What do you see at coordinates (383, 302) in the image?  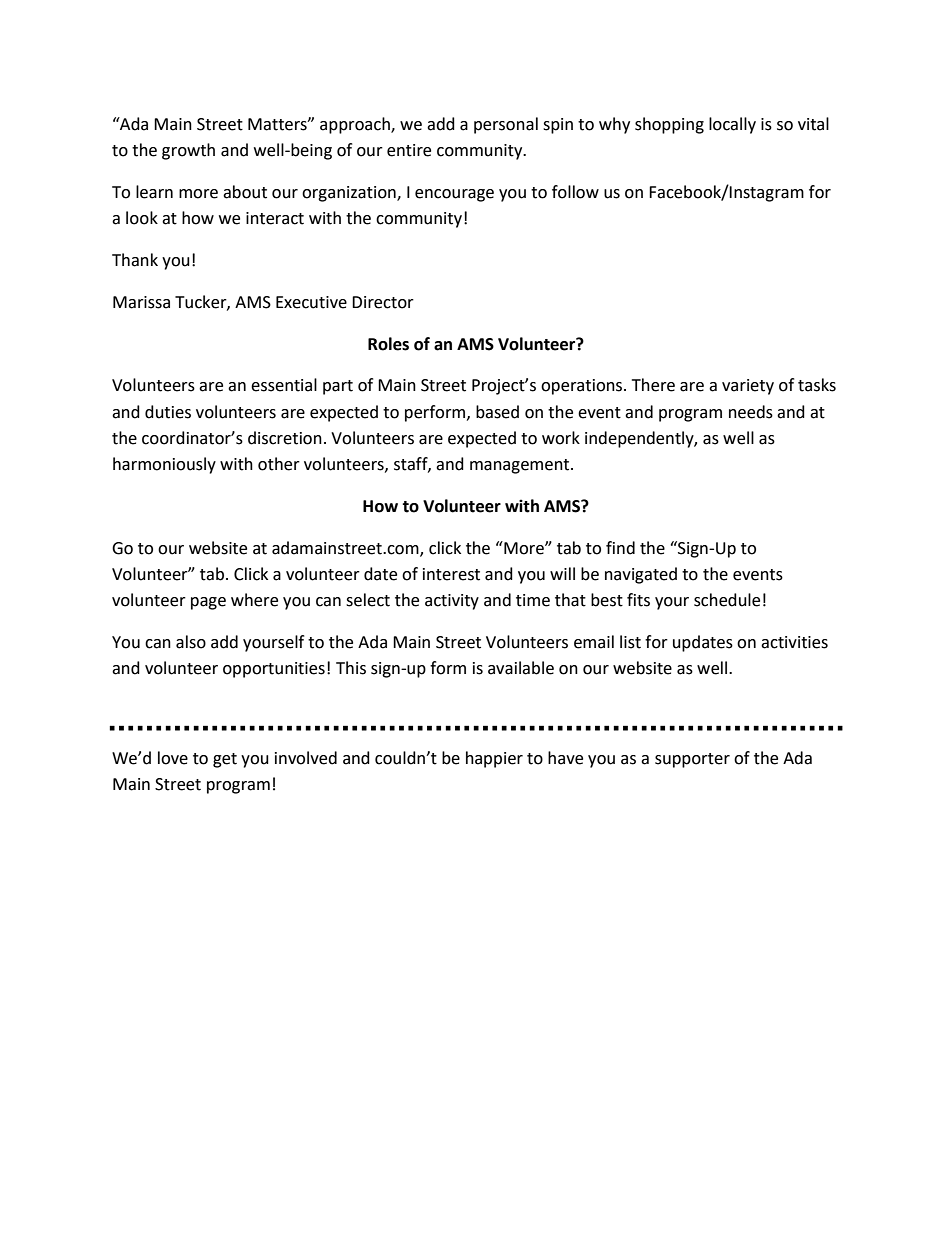 I see `Director` at bounding box center [383, 302].
